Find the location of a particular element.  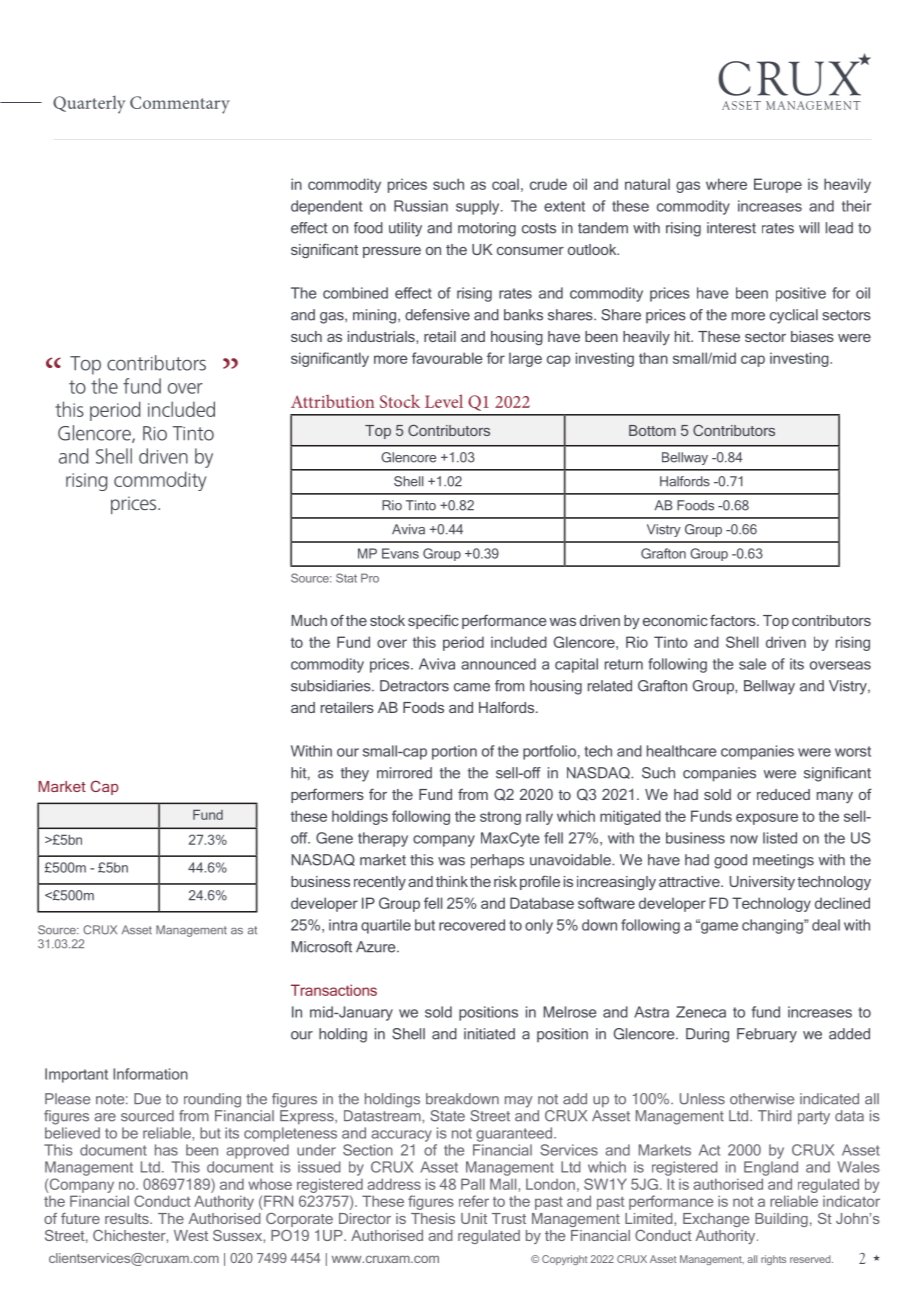

Unit is located at coordinates (474, 1218).
